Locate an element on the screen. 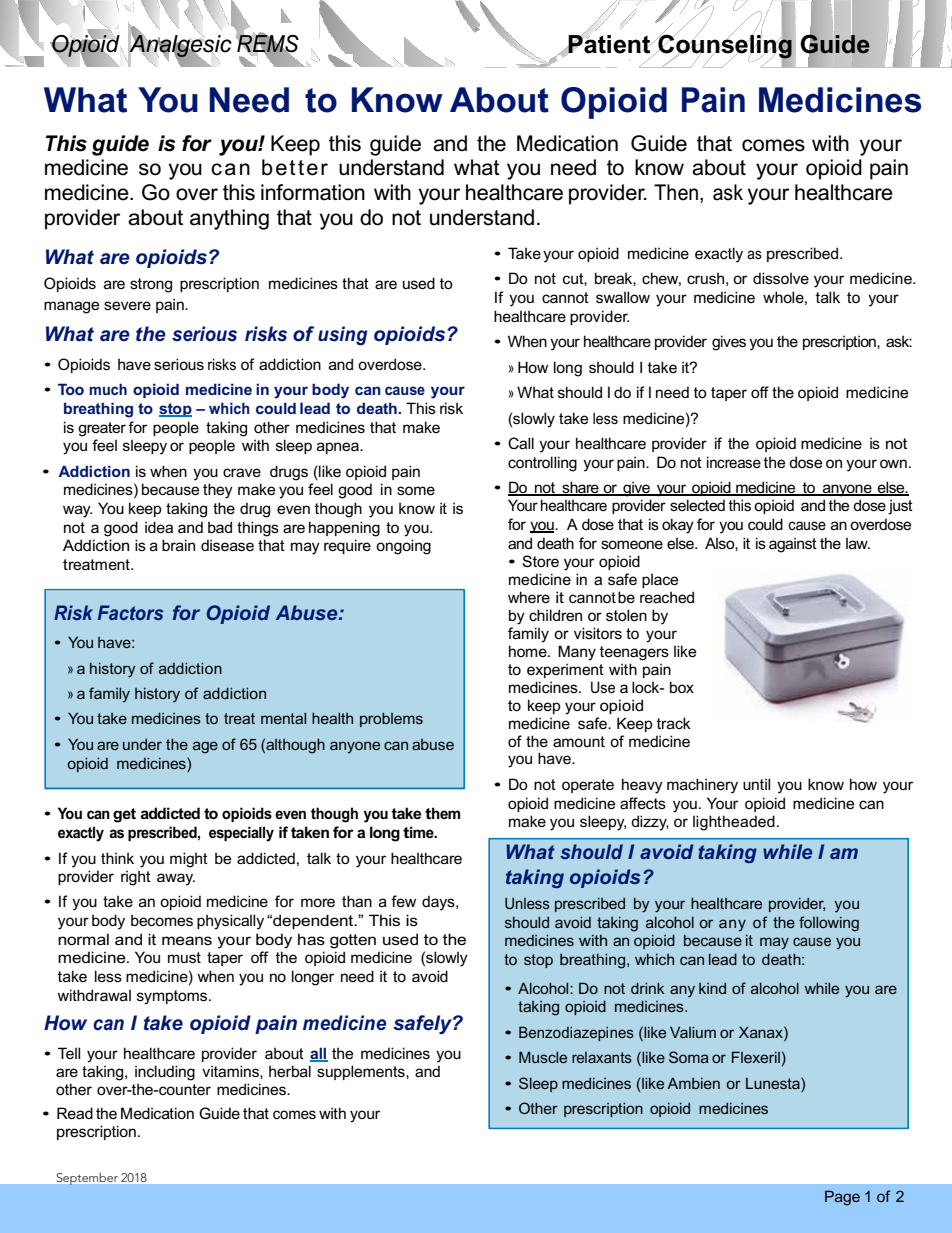 The height and width of the screenshot is (1233, 952). swallow is located at coordinates (623, 297).
